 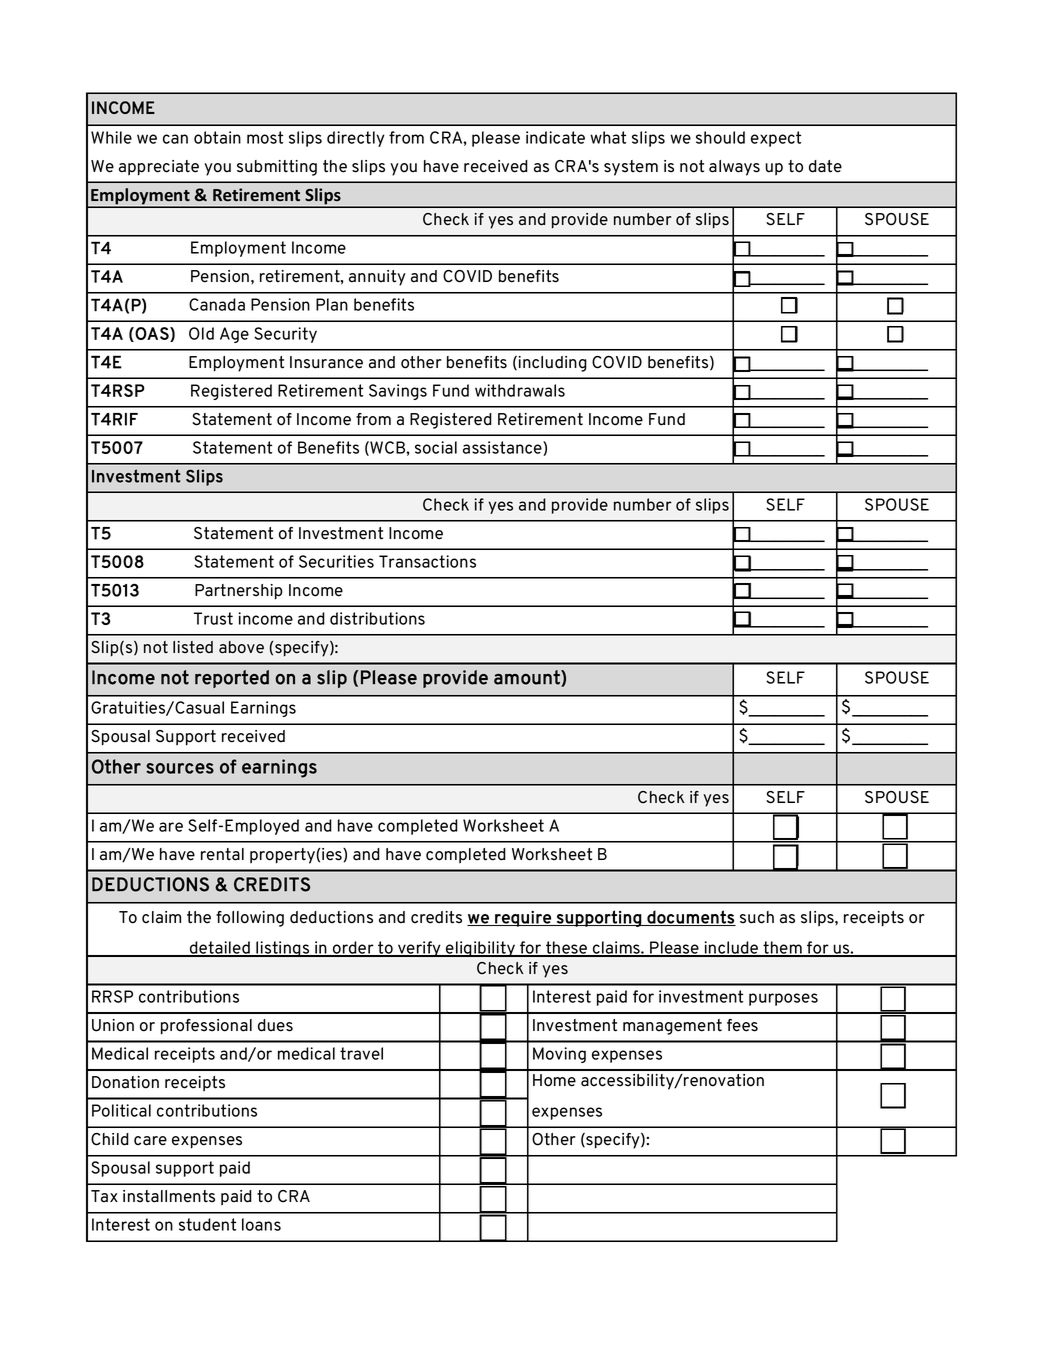 What do you see at coordinates (554, 1080) in the screenshot?
I see `Home` at bounding box center [554, 1080].
